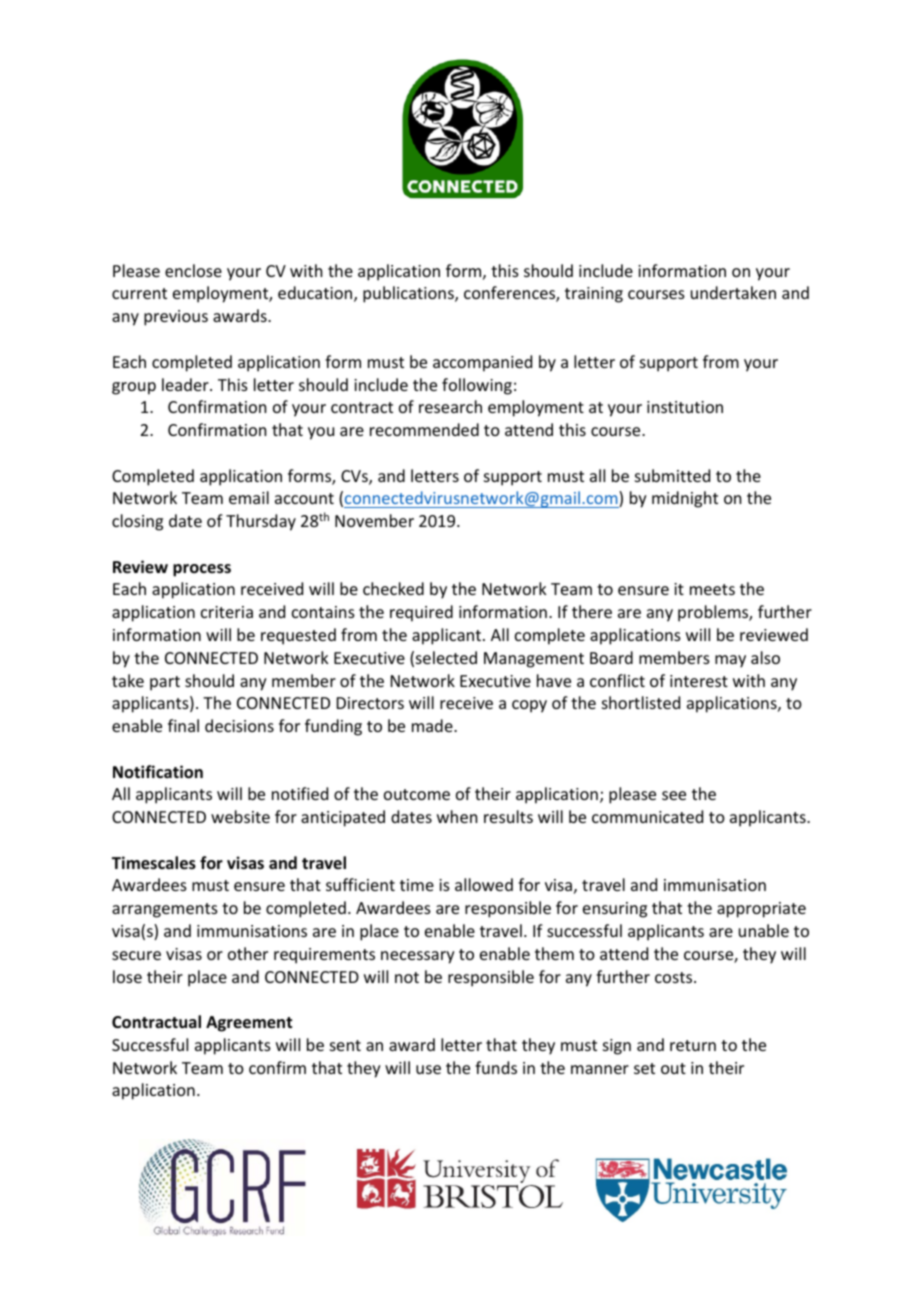 This document has width=924, height=1309. I want to click on midnight, so click(685, 499).
